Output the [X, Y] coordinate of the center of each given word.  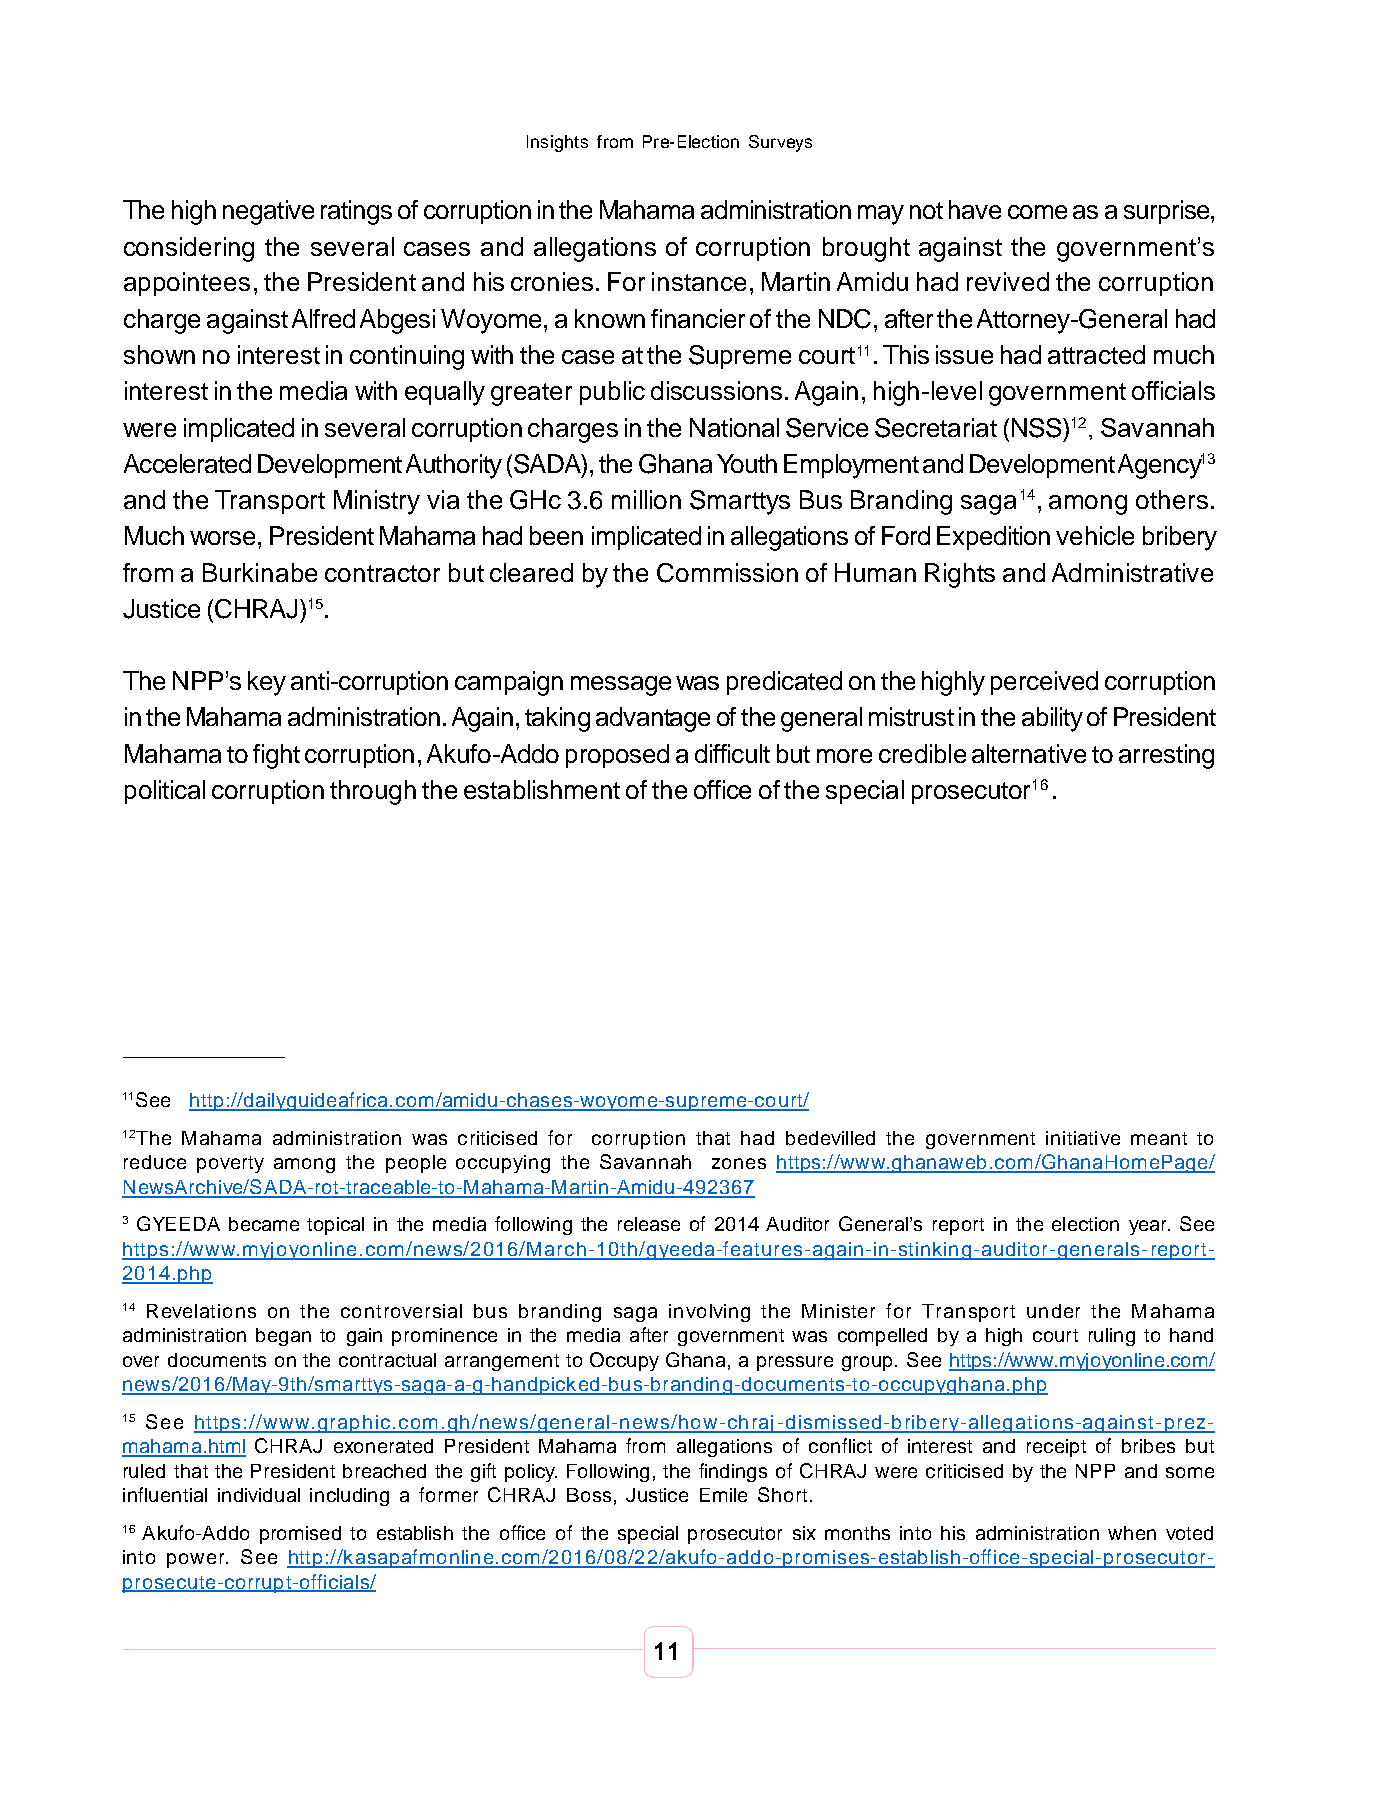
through [373, 792]
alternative [1029, 753]
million [646, 499]
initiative [1083, 1138]
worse [222, 538]
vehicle [1095, 535]
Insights [557, 143]
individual [259, 1495]
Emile [723, 1495]
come [1037, 212]
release [649, 1224]
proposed [617, 756]
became [264, 1224]
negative [268, 212]
